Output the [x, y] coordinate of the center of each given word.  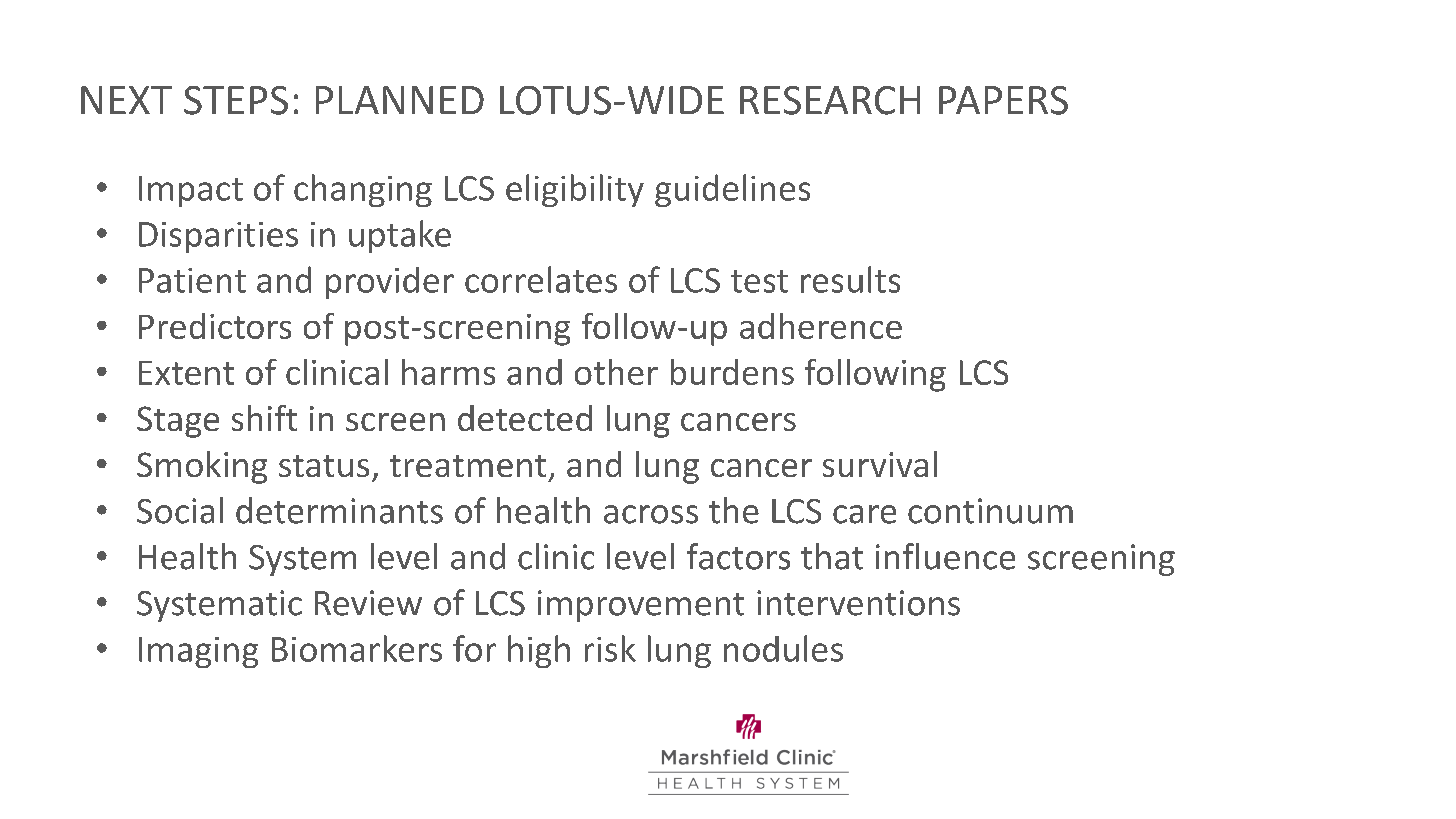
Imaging [198, 652]
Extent [186, 373]
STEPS [236, 100]
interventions [858, 603]
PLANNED [400, 100]
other [616, 372]
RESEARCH [830, 100]
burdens [732, 372]
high [539, 651]
